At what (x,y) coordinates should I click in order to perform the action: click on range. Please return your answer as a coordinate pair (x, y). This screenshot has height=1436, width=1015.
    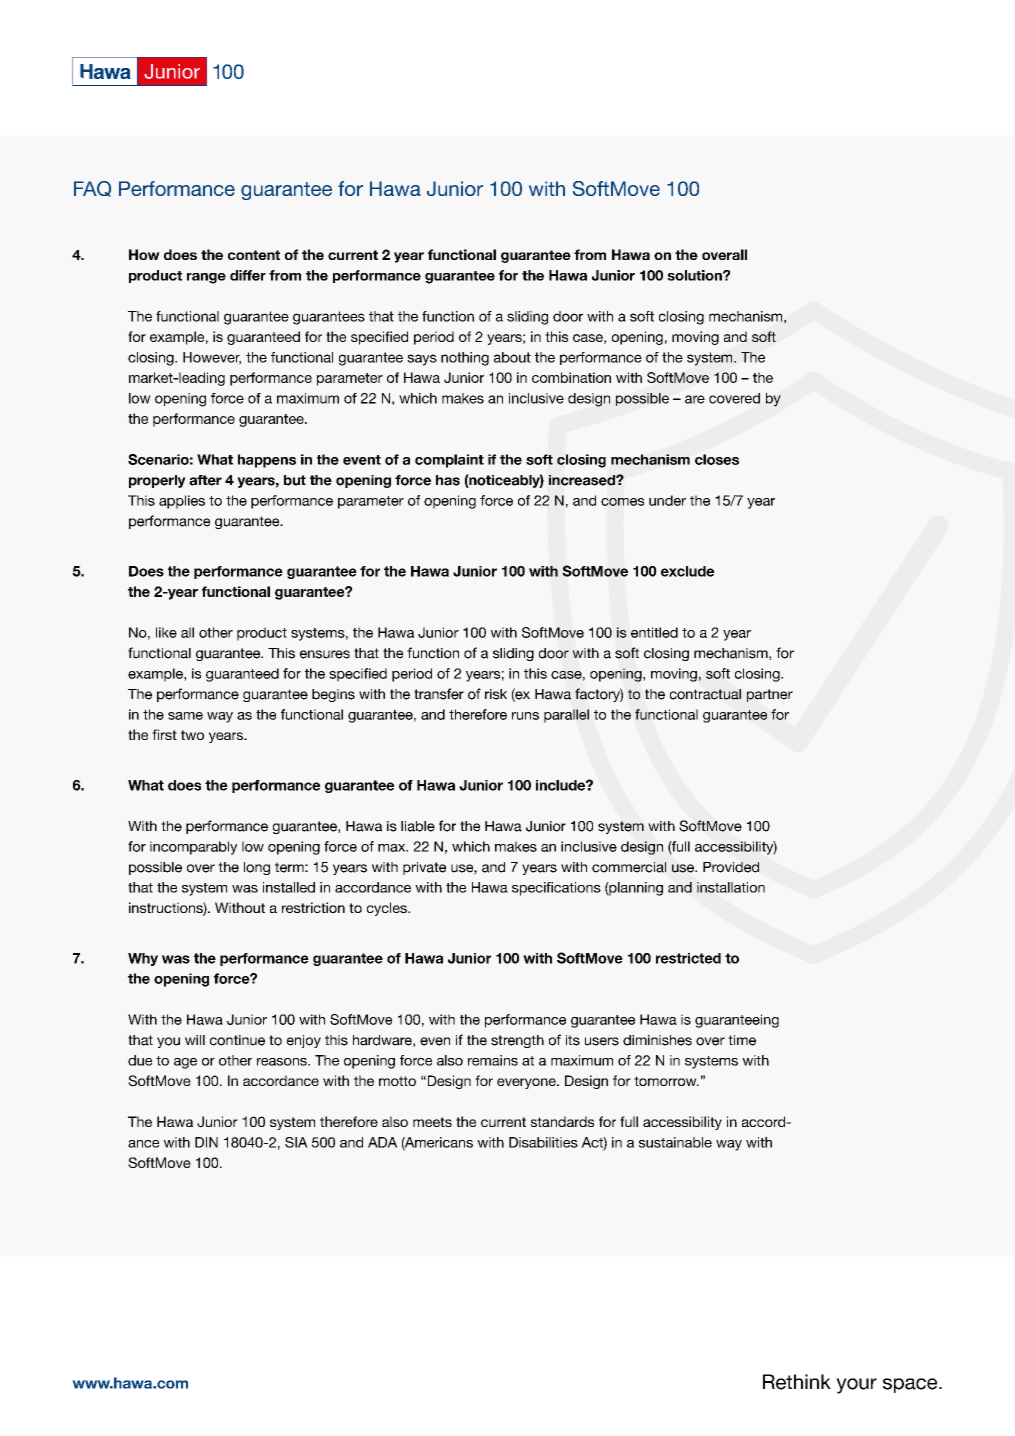
    Looking at the image, I should click on (206, 278).
